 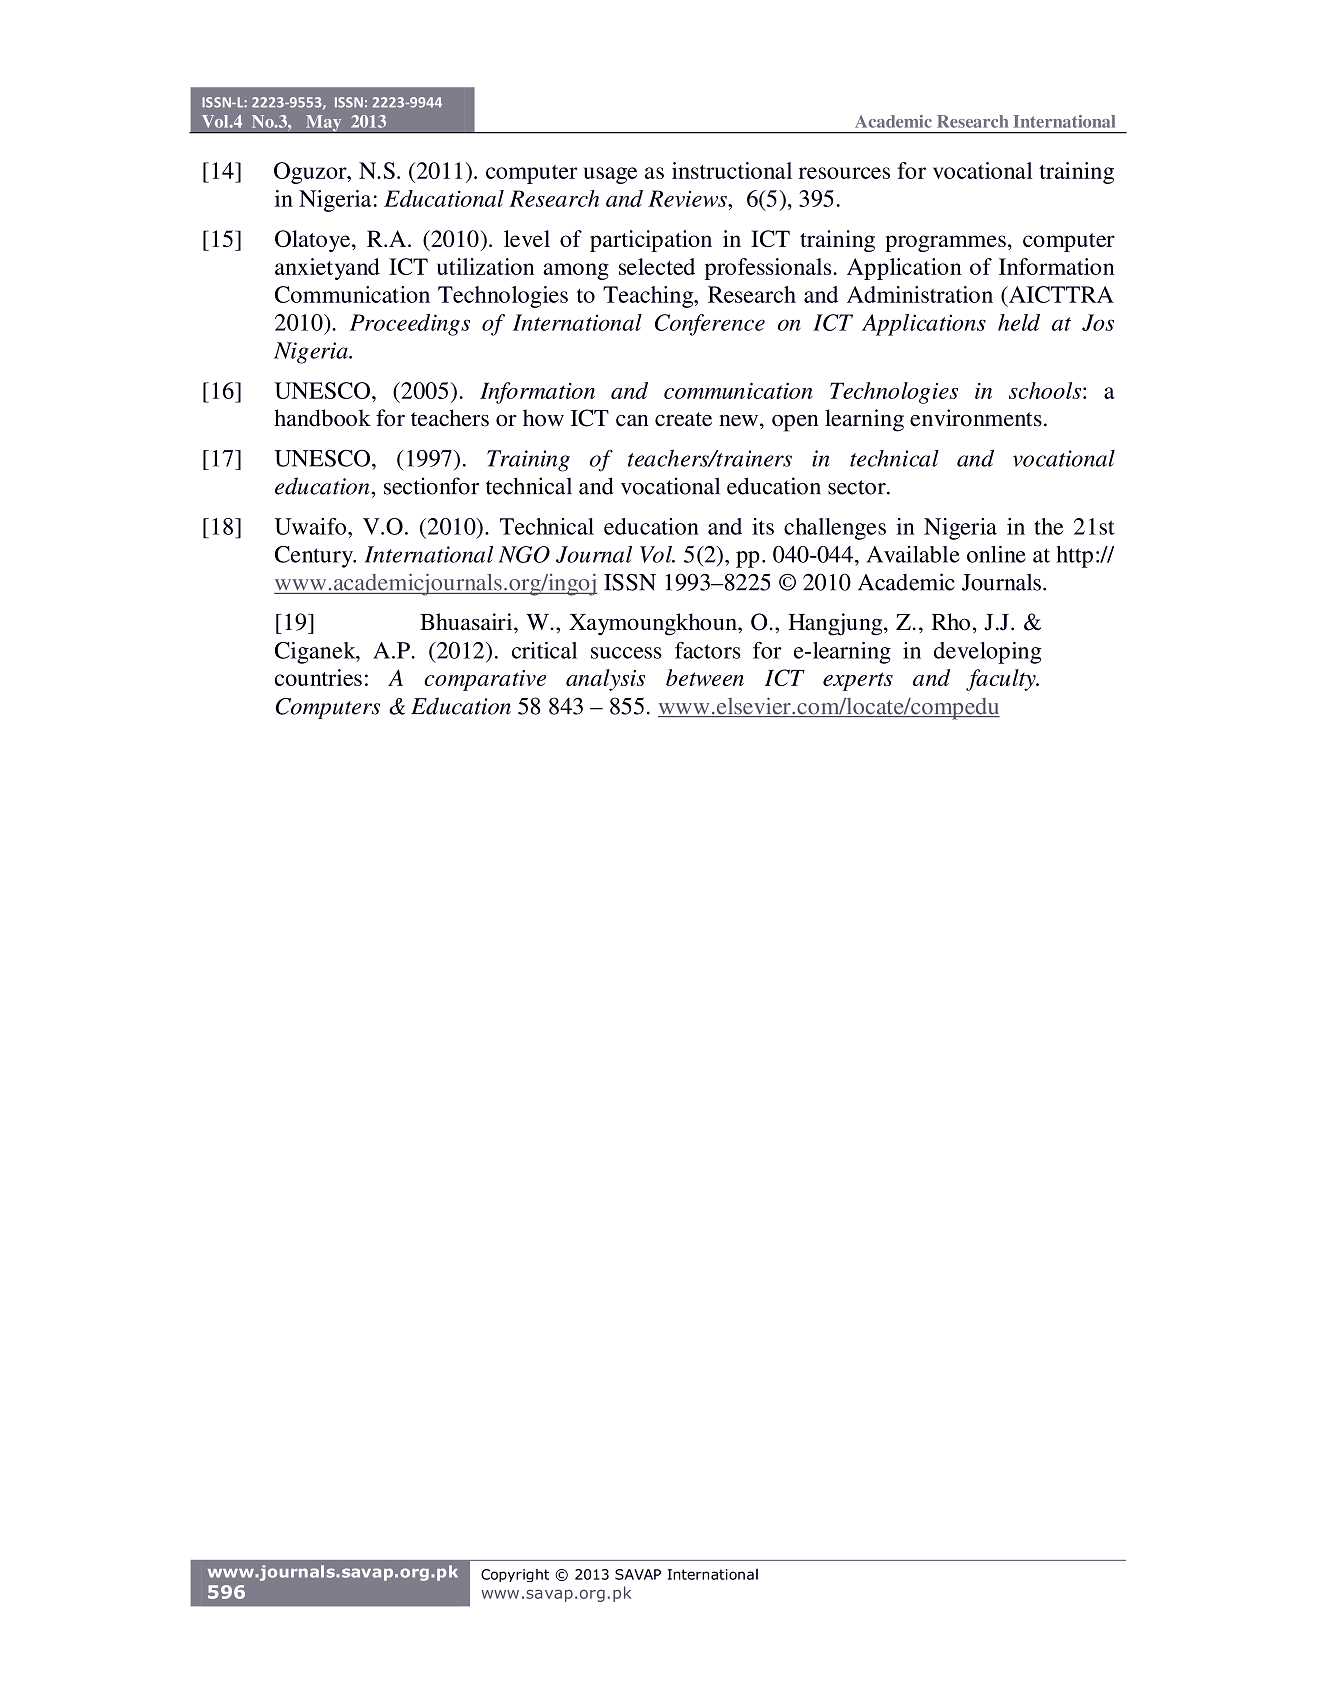 What do you see at coordinates (708, 650) in the image?
I see `factors` at bounding box center [708, 650].
